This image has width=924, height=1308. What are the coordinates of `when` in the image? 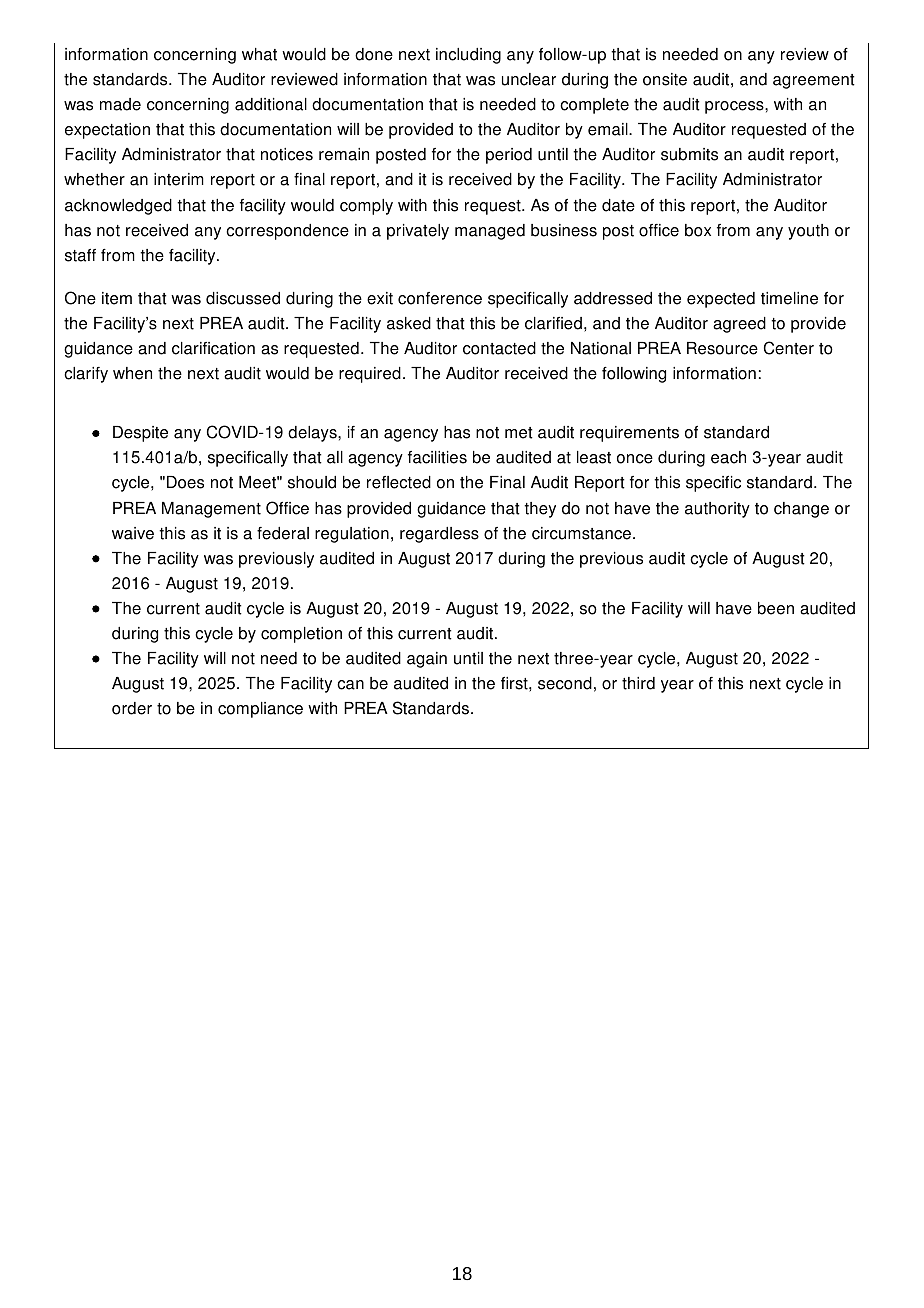 It's located at (132, 373).
